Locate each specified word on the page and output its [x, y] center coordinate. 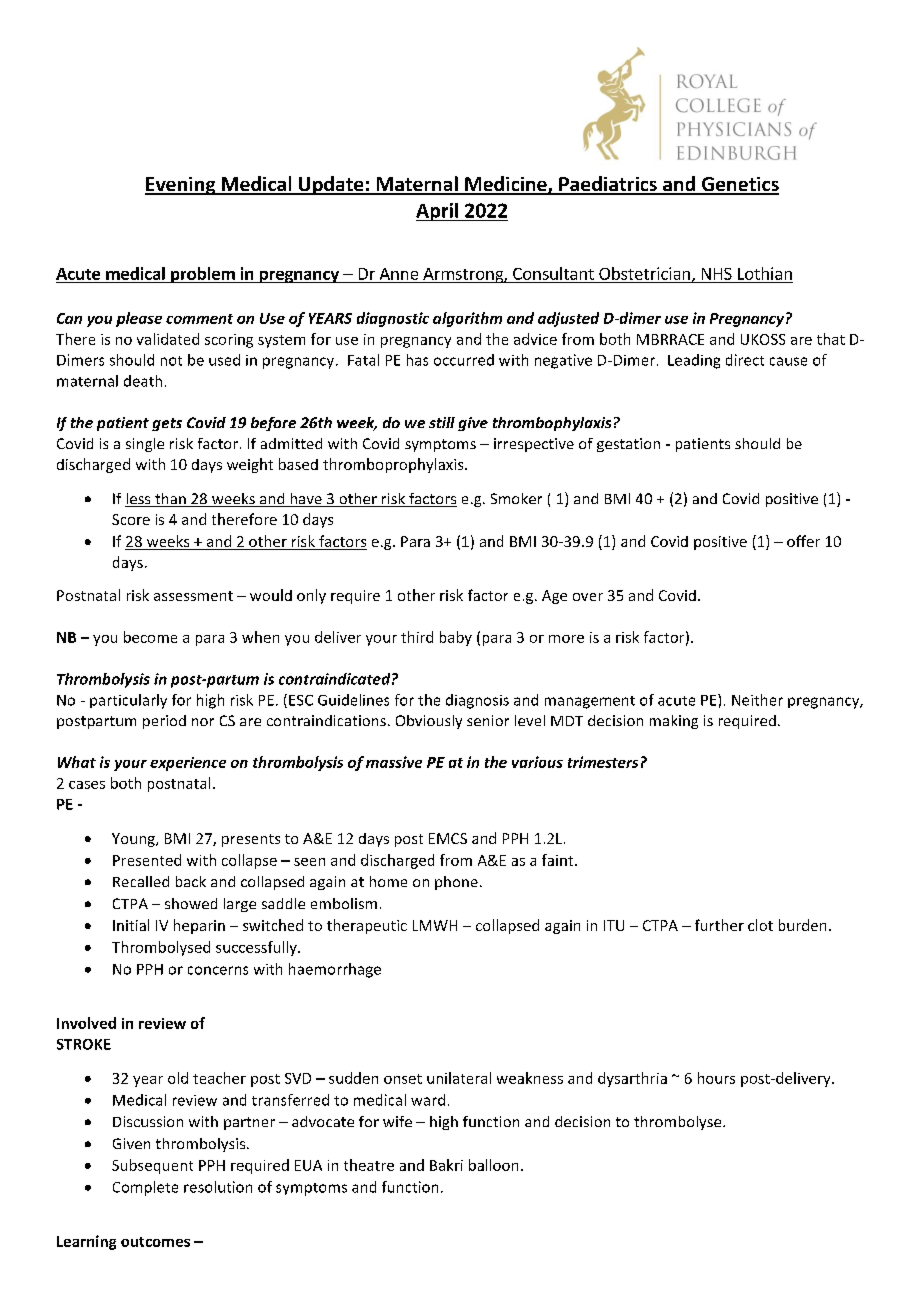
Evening [181, 186]
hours [716, 1078]
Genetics [739, 185]
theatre [369, 1165]
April [438, 212]
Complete [145, 1188]
